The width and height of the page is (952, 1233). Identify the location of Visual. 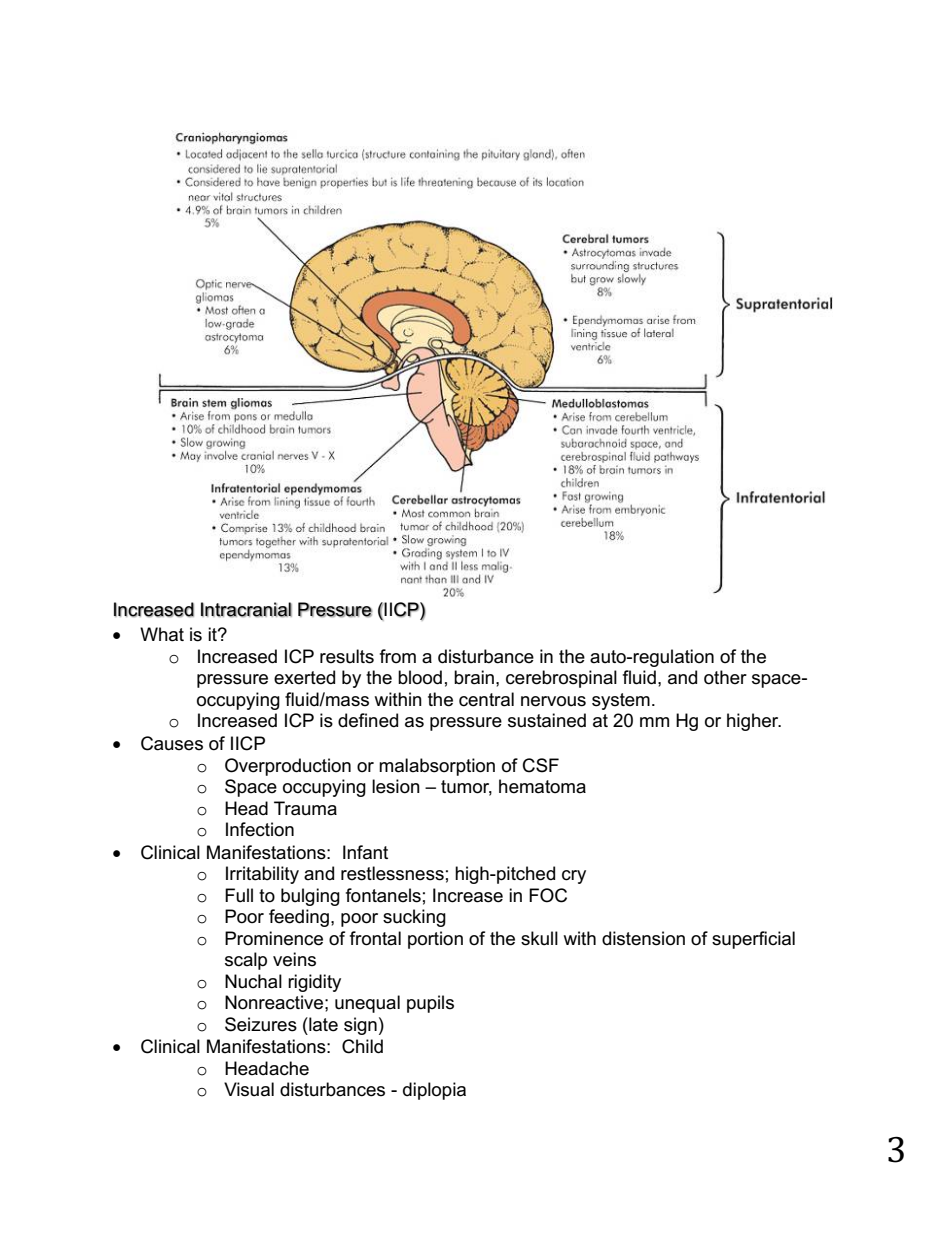
(249, 1089).
